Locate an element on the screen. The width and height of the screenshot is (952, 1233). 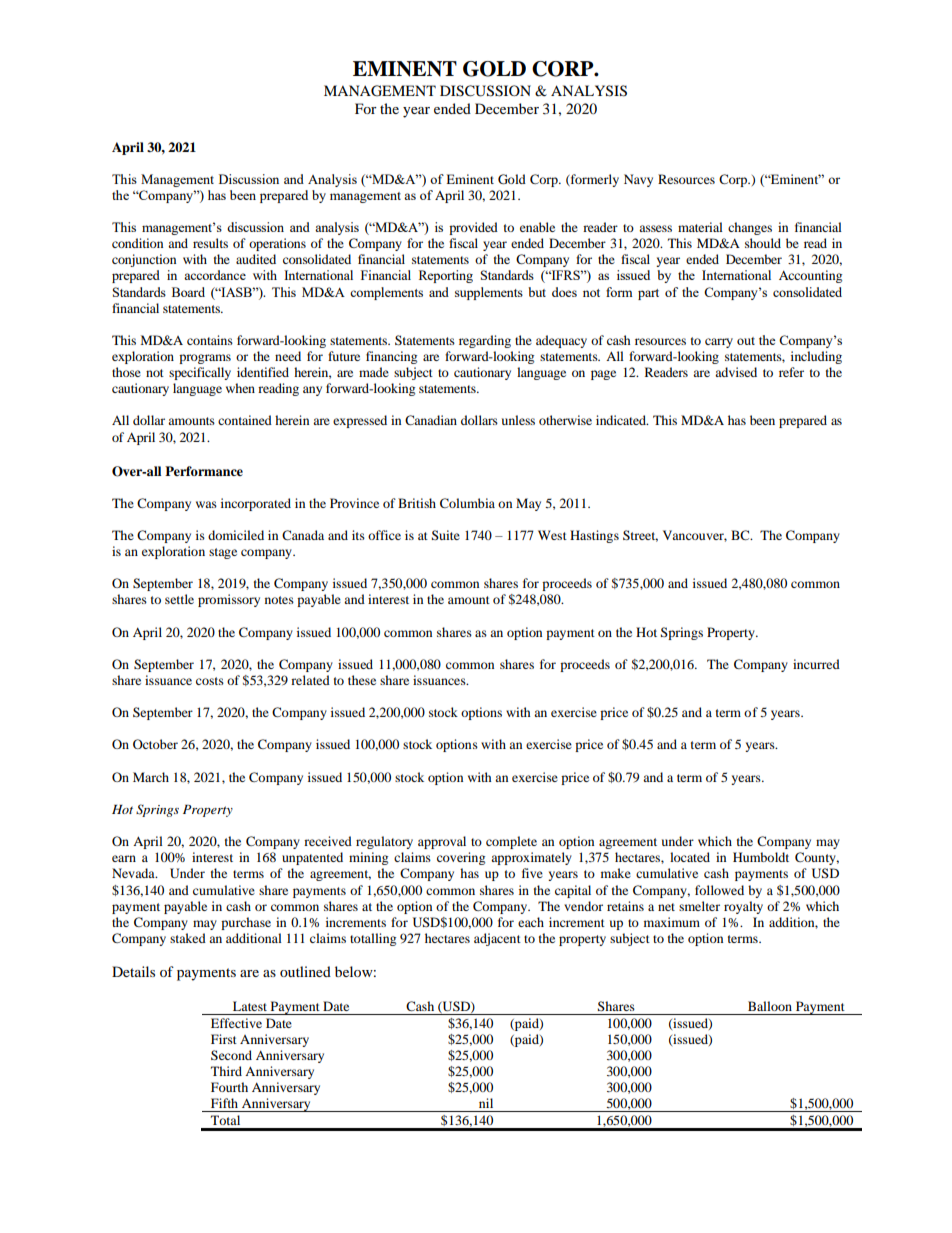
changes is located at coordinates (750, 228).
